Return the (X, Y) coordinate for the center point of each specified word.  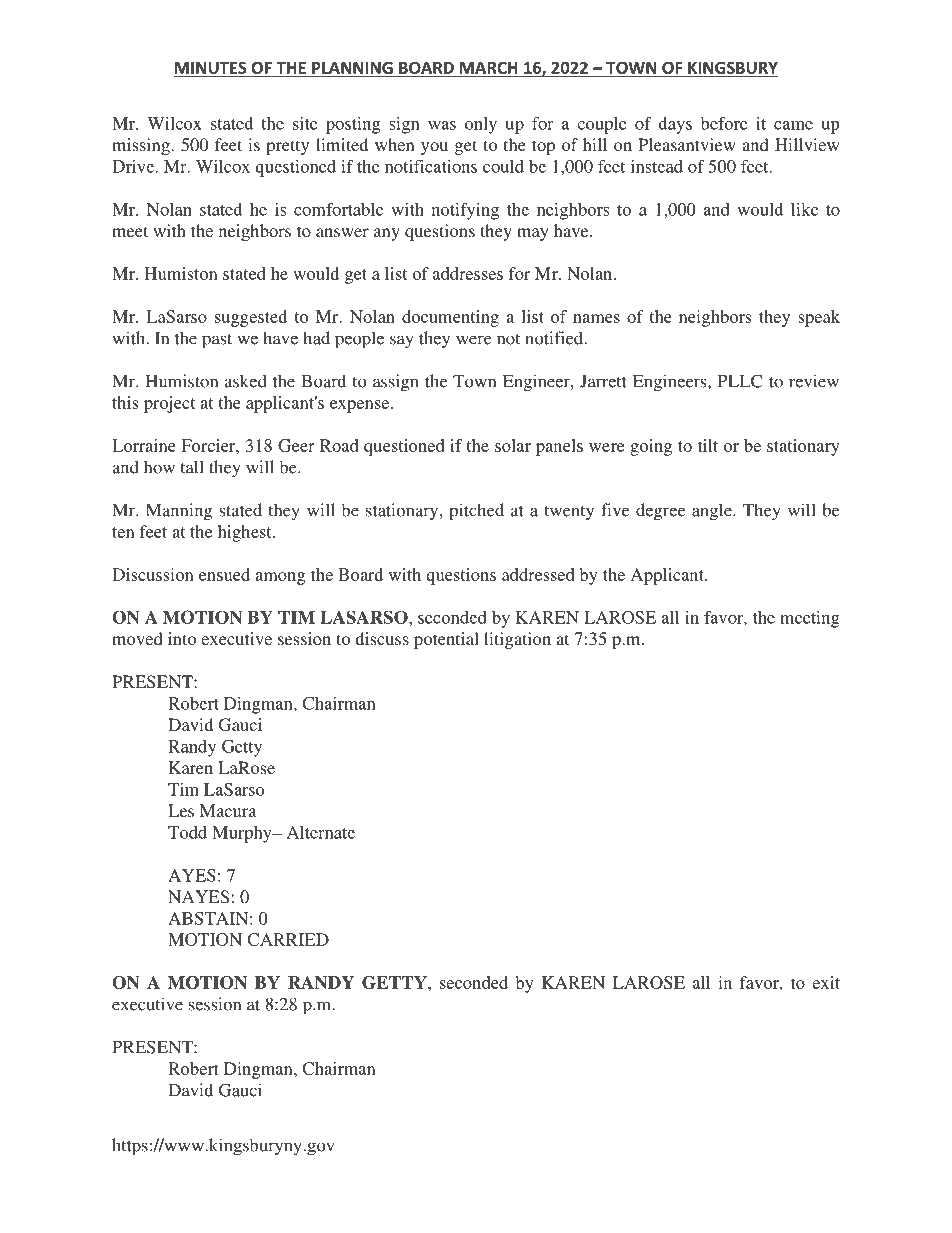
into (182, 638)
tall (192, 467)
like (804, 209)
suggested (251, 318)
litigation (517, 640)
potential (446, 640)
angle (713, 512)
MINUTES (211, 67)
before (724, 123)
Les (181, 810)
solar (513, 445)
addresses (468, 273)
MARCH (488, 68)
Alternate (321, 832)
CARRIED (288, 939)
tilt (708, 445)
